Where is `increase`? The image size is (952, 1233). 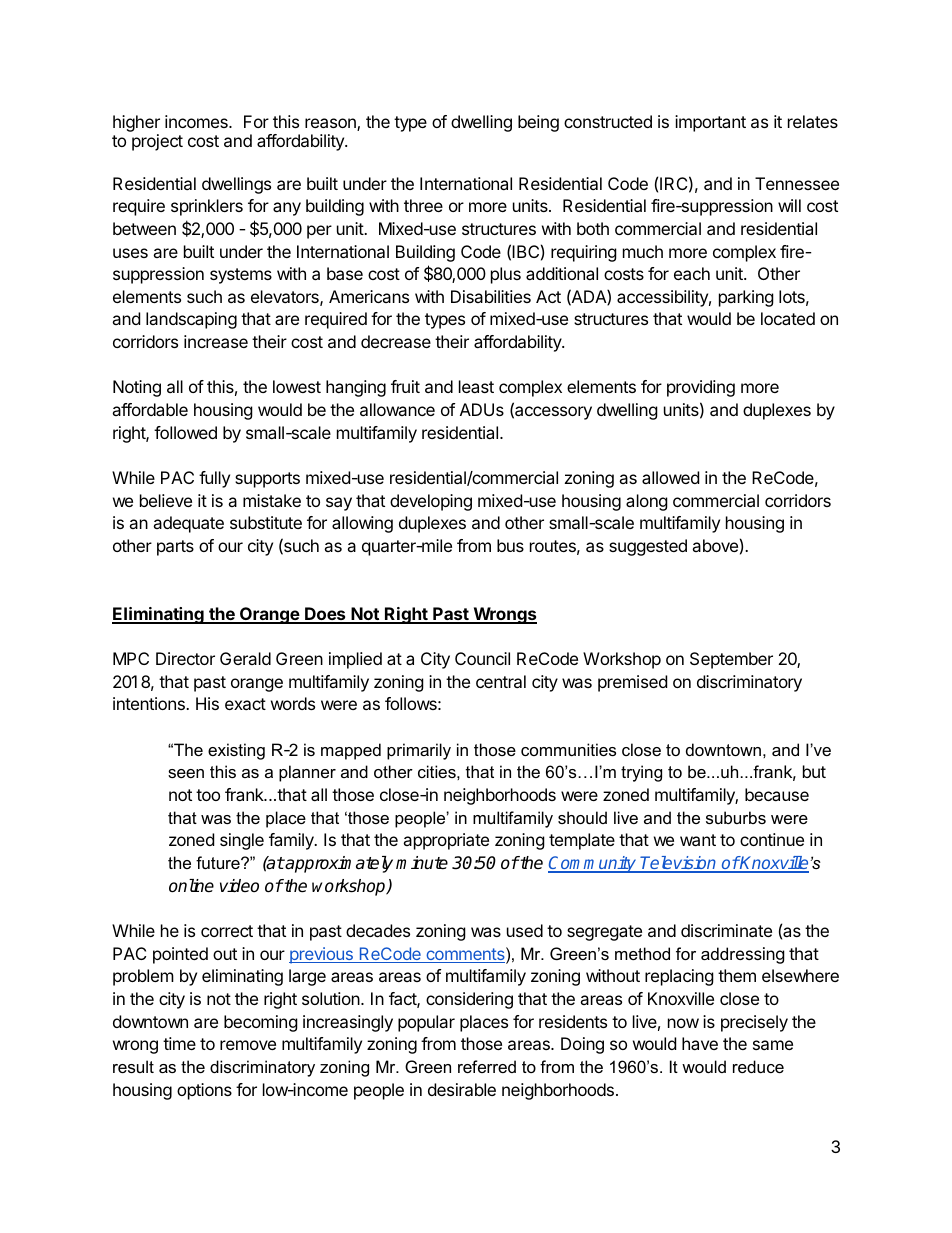 increase is located at coordinates (216, 341).
